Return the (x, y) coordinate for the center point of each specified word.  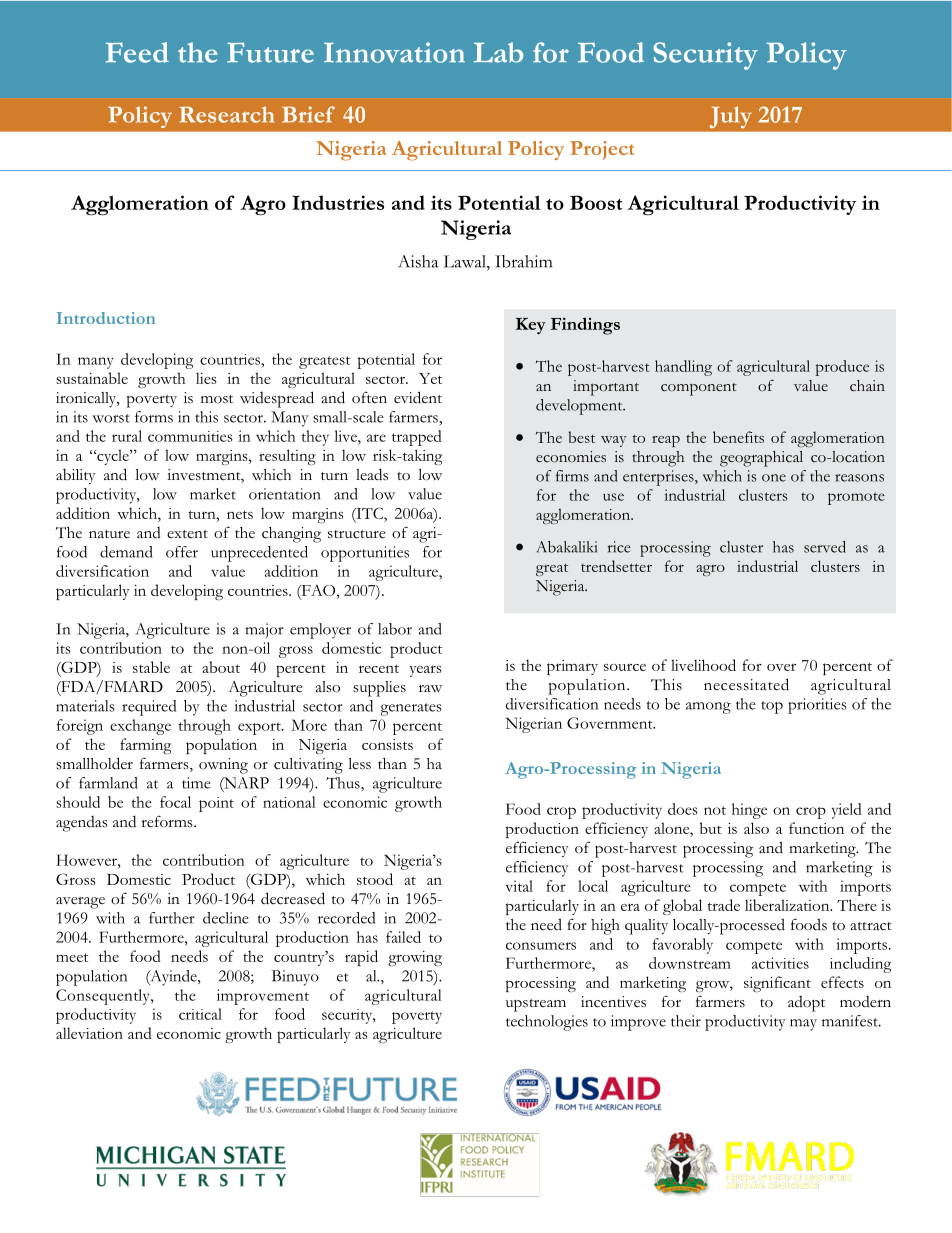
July (730, 117)
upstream (536, 1005)
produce (842, 368)
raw (430, 688)
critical (200, 1014)
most (217, 399)
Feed (137, 52)
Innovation (394, 52)
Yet (430, 378)
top (772, 707)
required (149, 708)
